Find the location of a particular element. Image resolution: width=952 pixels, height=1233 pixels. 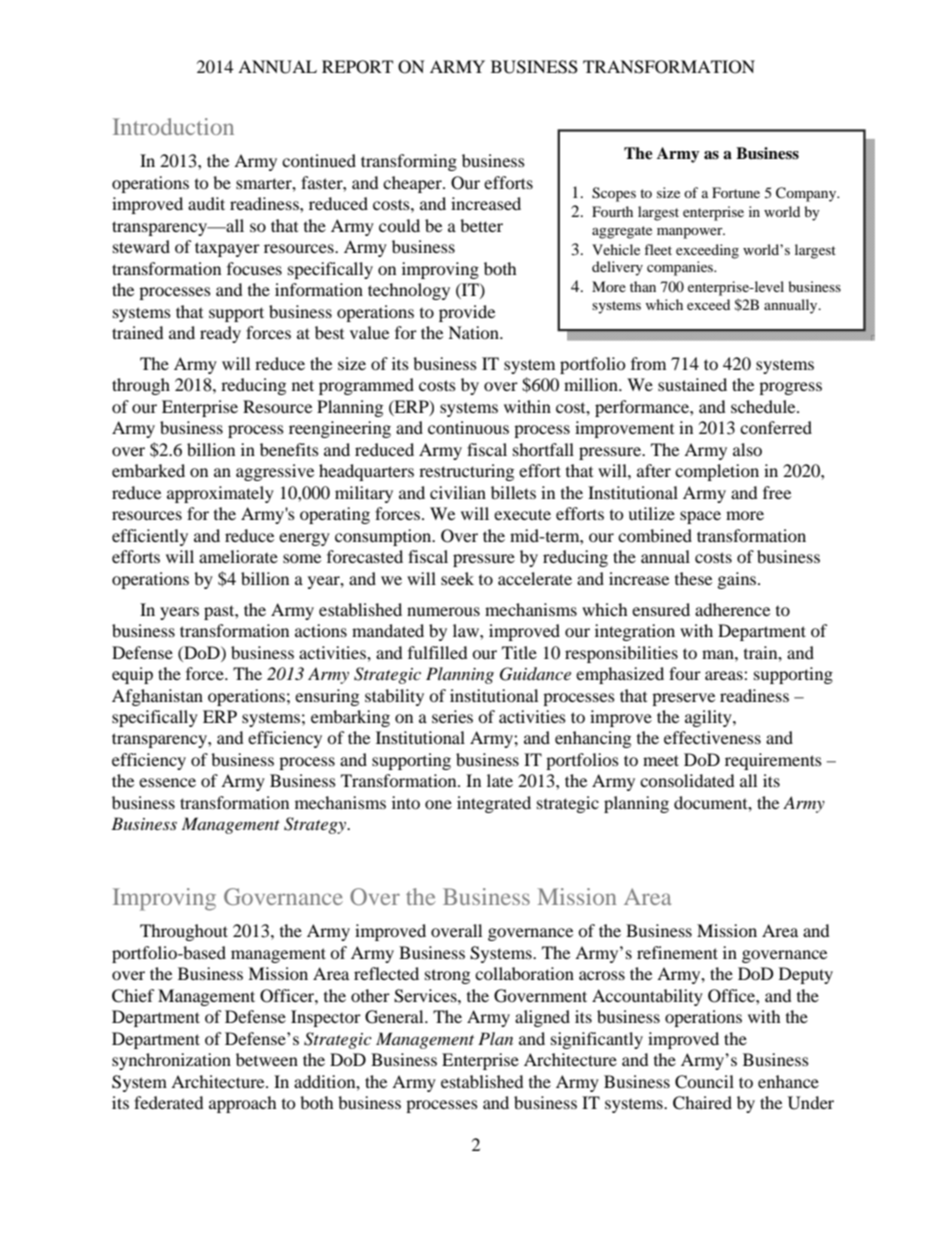

consolidated is located at coordinates (687, 780).
